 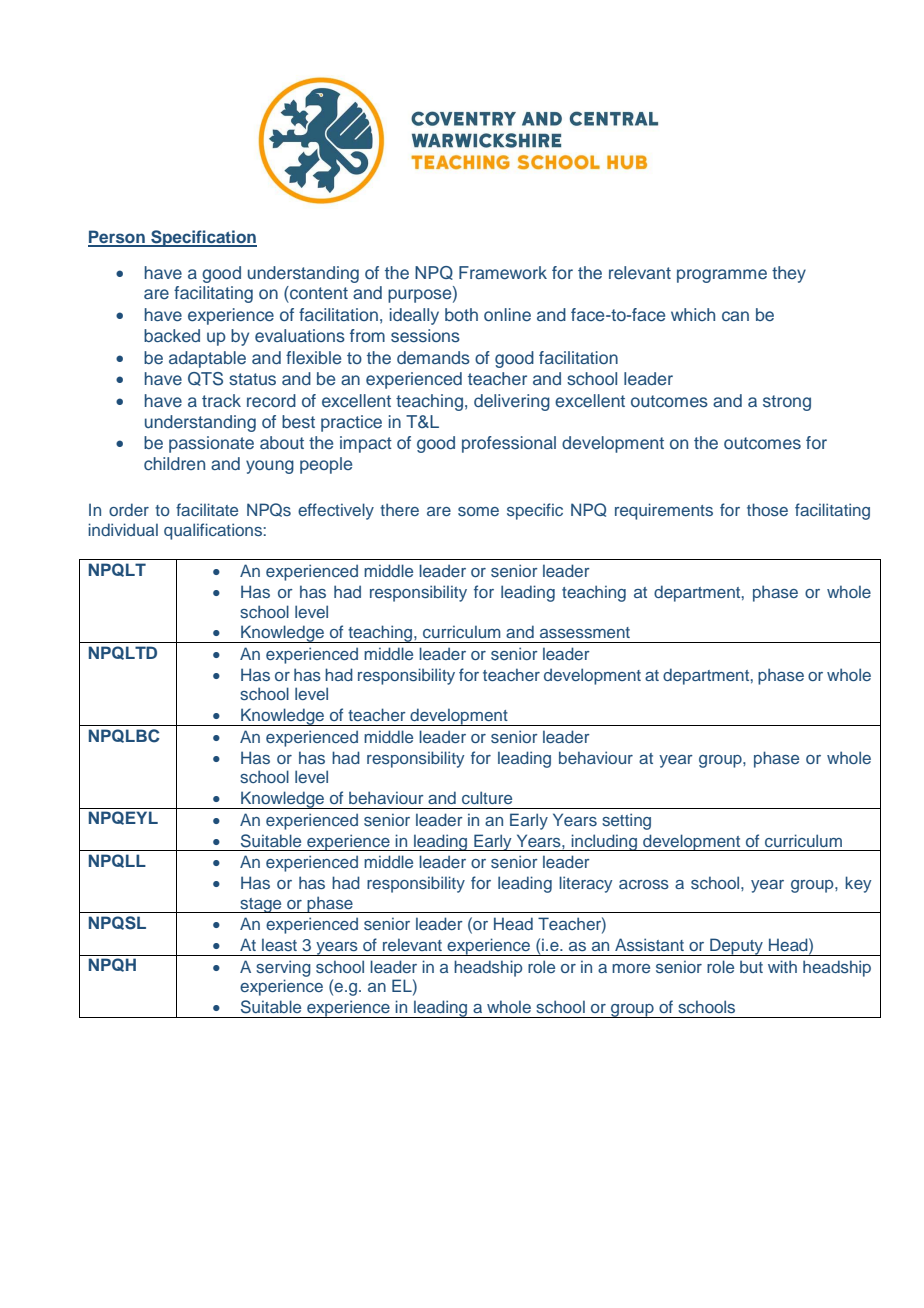 I want to click on passionate, so click(x=211, y=444).
